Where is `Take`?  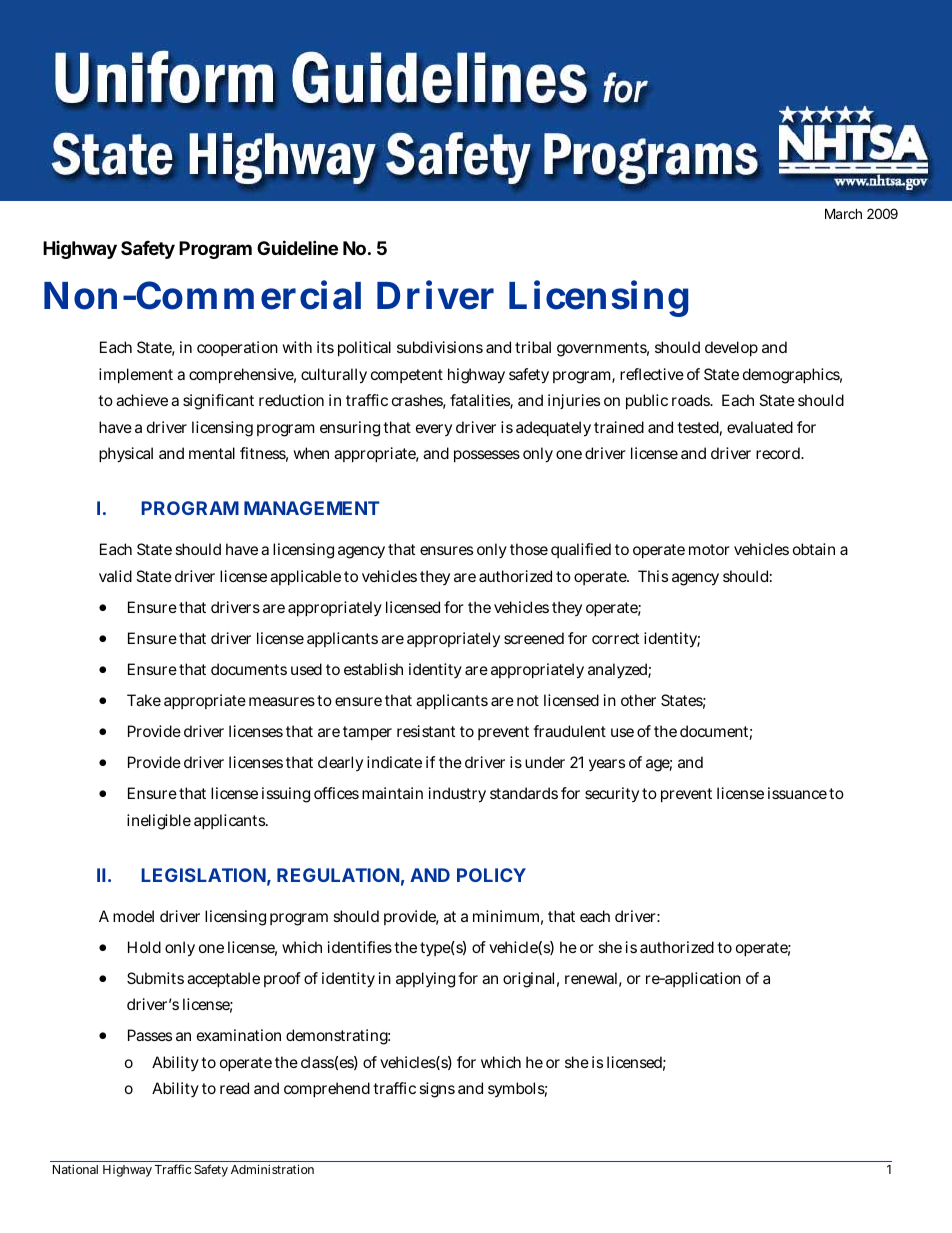
Take is located at coordinates (144, 700).
